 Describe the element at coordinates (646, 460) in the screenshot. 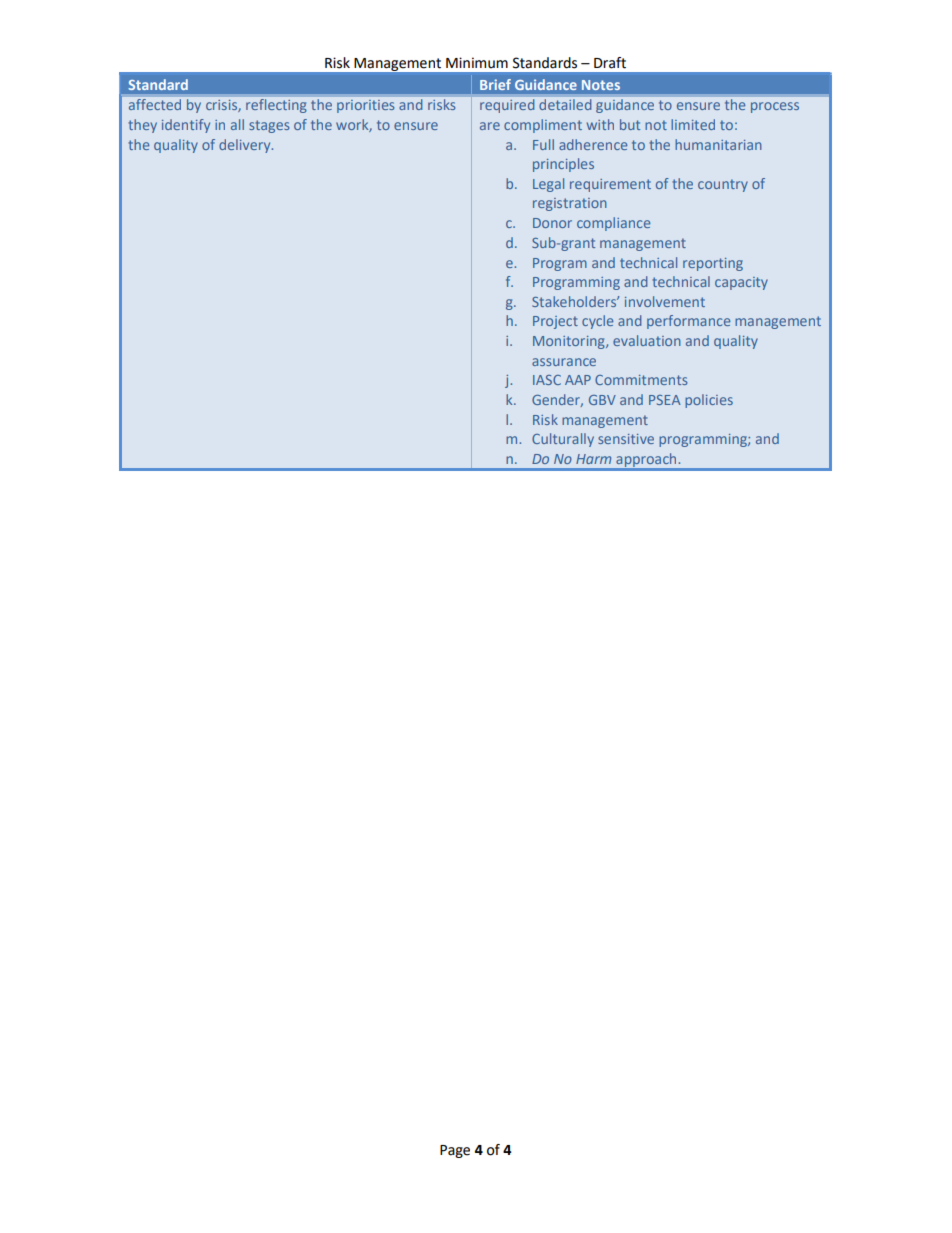

I see `approach` at that location.
